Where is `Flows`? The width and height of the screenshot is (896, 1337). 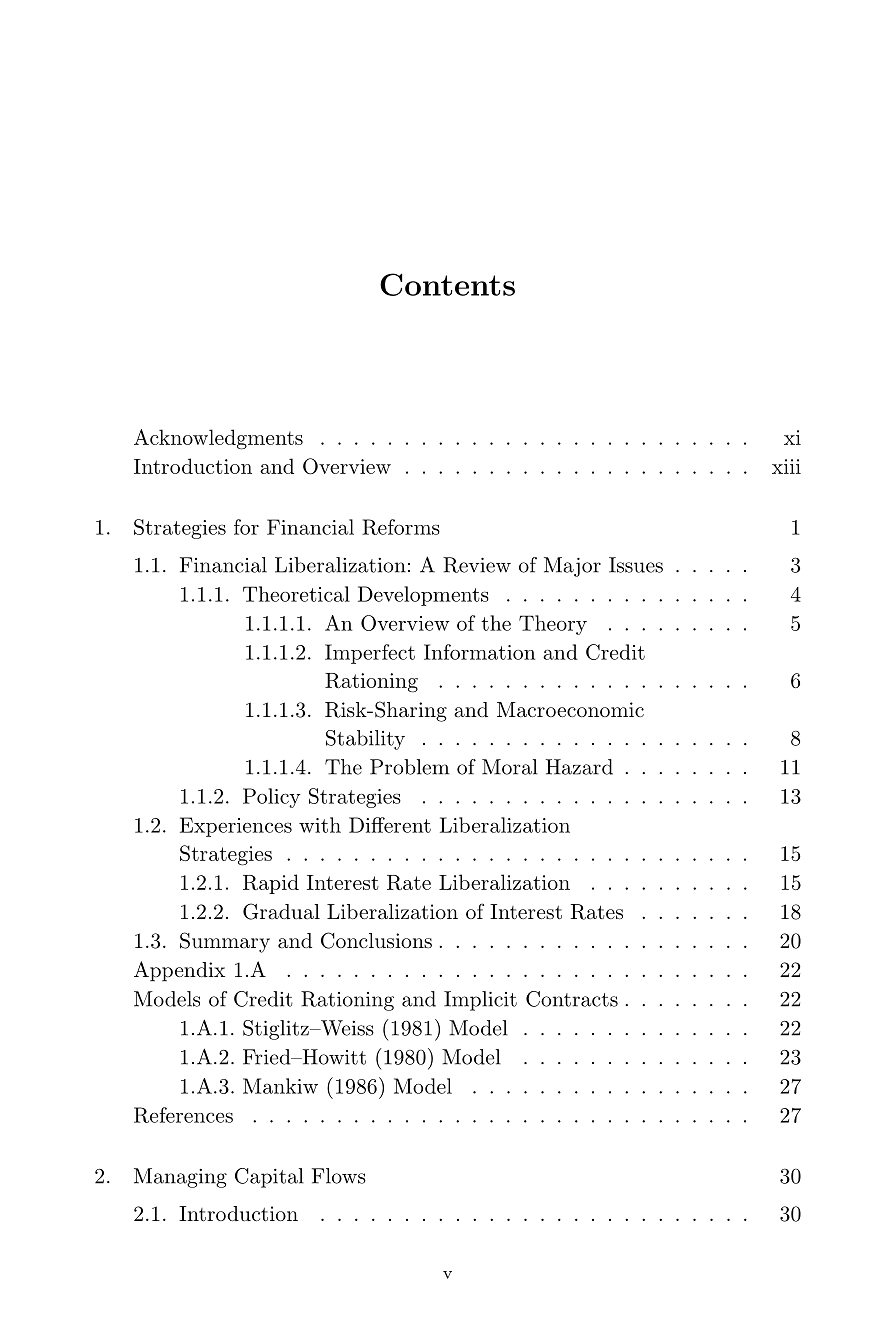 Flows is located at coordinates (339, 1176).
